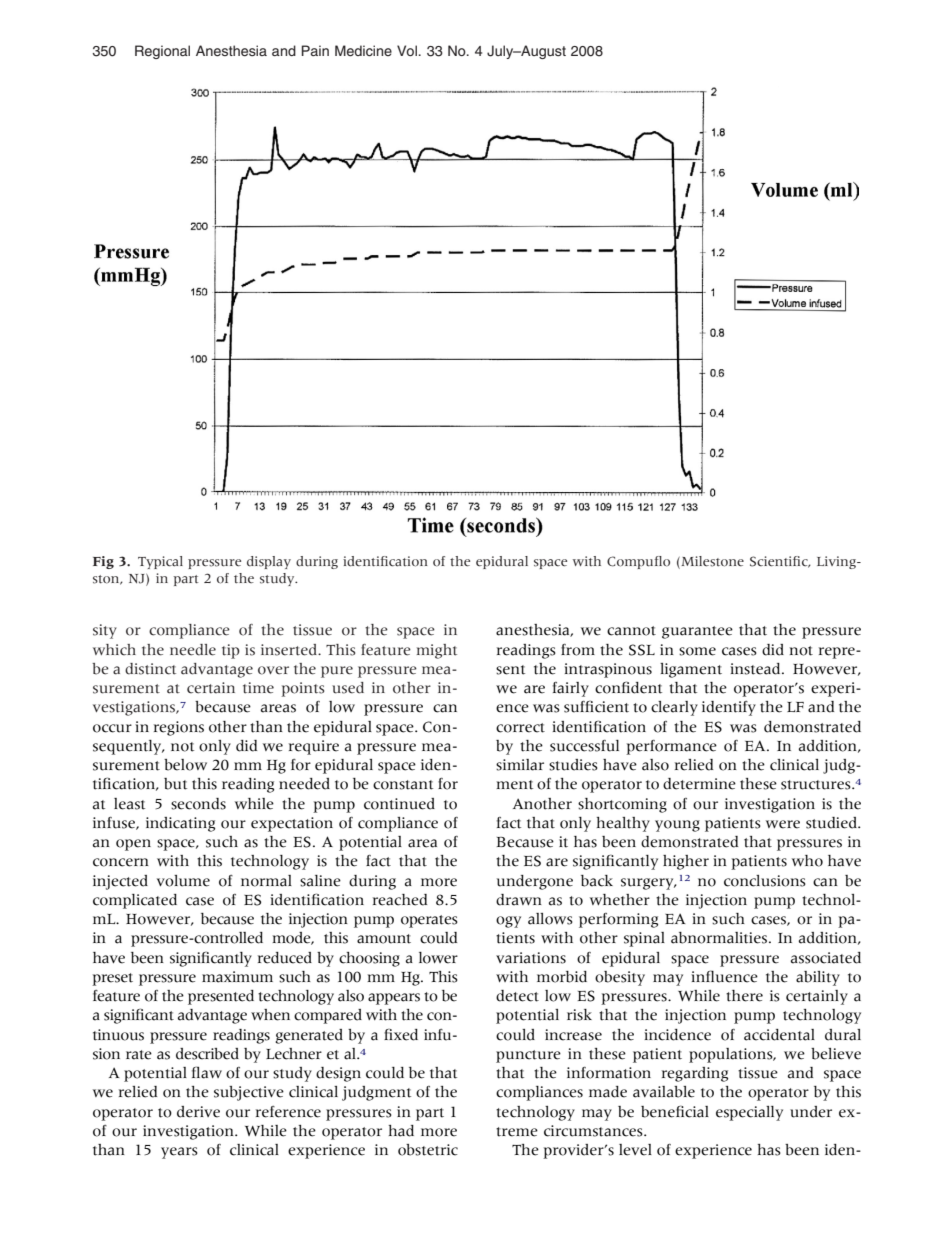  Describe the element at coordinates (198, 1112) in the document. I see `derive` at that location.
